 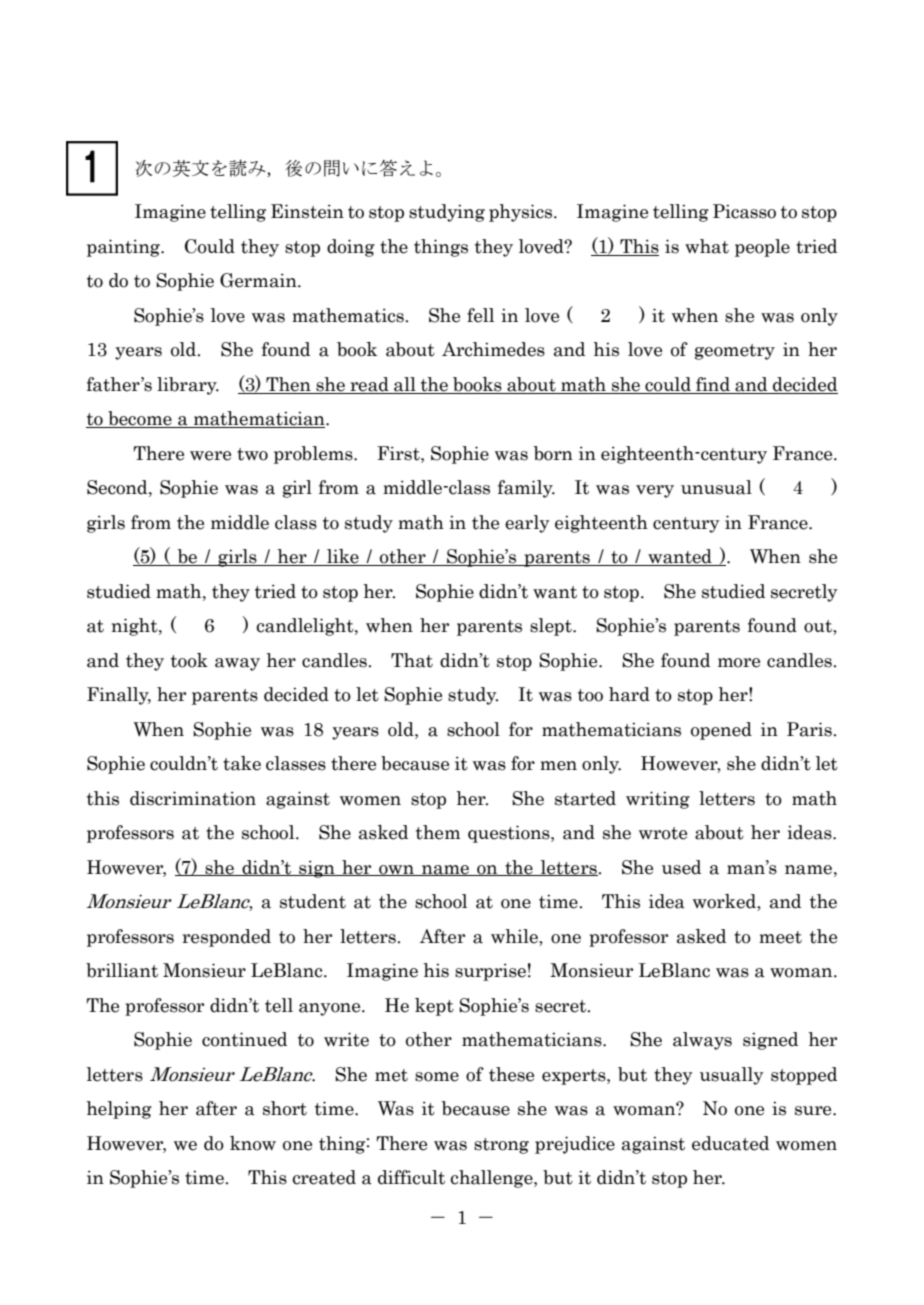 What do you see at coordinates (522, 213) in the image?
I see `physics` at bounding box center [522, 213].
